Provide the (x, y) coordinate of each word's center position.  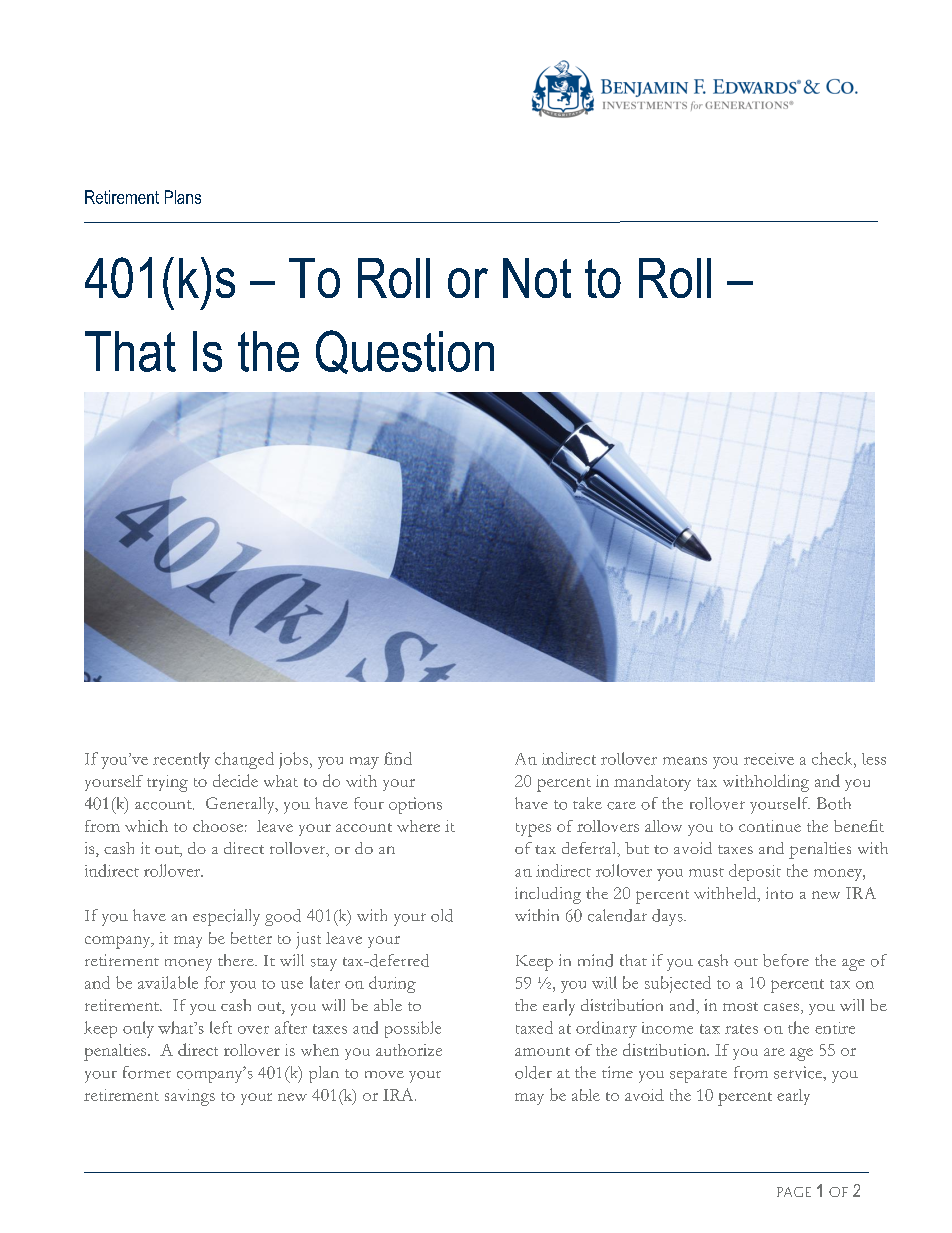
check (833, 758)
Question (405, 352)
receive (769, 759)
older (533, 1072)
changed (244, 760)
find (398, 758)
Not (537, 278)
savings (190, 1097)
